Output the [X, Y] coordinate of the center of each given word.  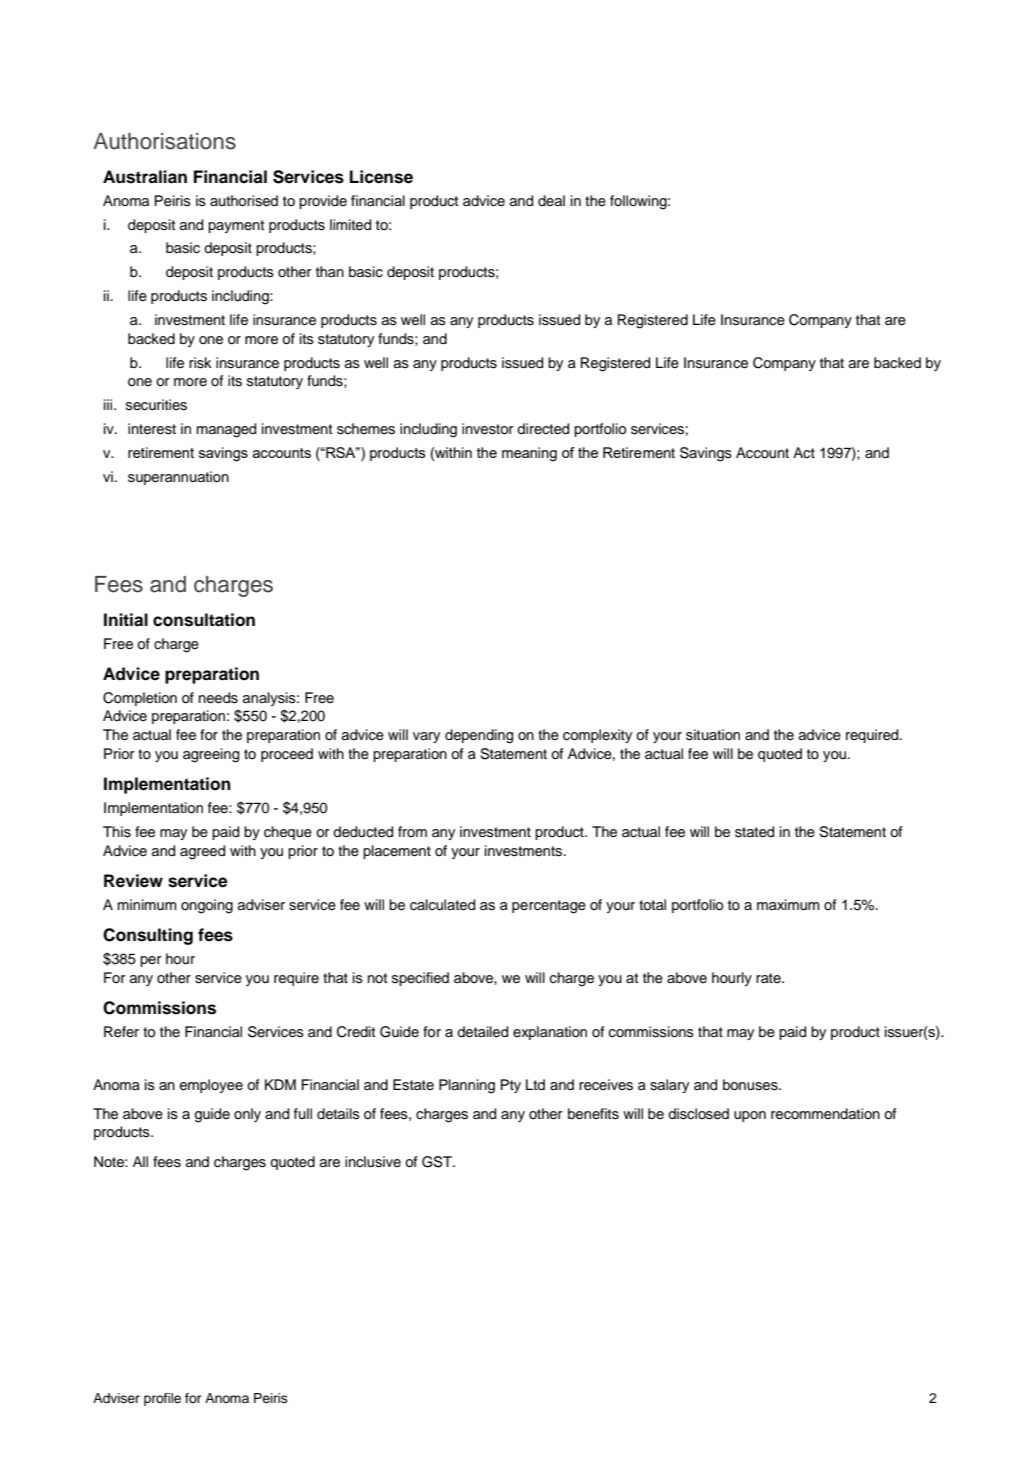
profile [162, 1399]
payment [236, 226]
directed [543, 429]
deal [551, 200]
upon [750, 1116]
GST [438, 1162]
